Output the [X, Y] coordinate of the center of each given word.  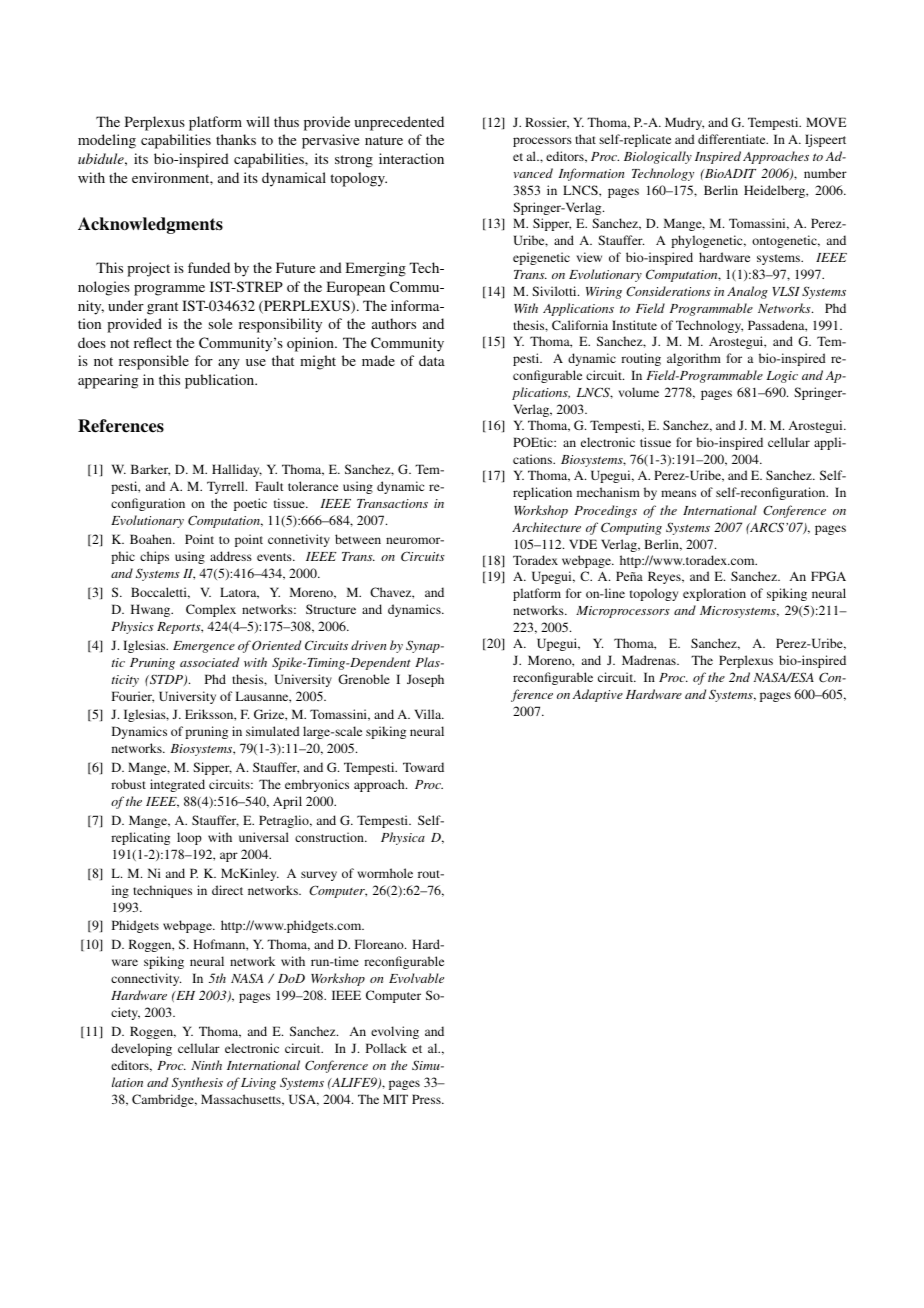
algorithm [694, 359]
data [432, 360]
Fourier [133, 697]
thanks [236, 139]
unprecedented [399, 123]
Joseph [425, 680]
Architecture [546, 527]
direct [227, 890]
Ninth [206, 1065]
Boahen [152, 539]
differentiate [733, 139]
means [678, 493]
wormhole [385, 873]
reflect [153, 342]
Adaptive [598, 695]
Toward [423, 767]
